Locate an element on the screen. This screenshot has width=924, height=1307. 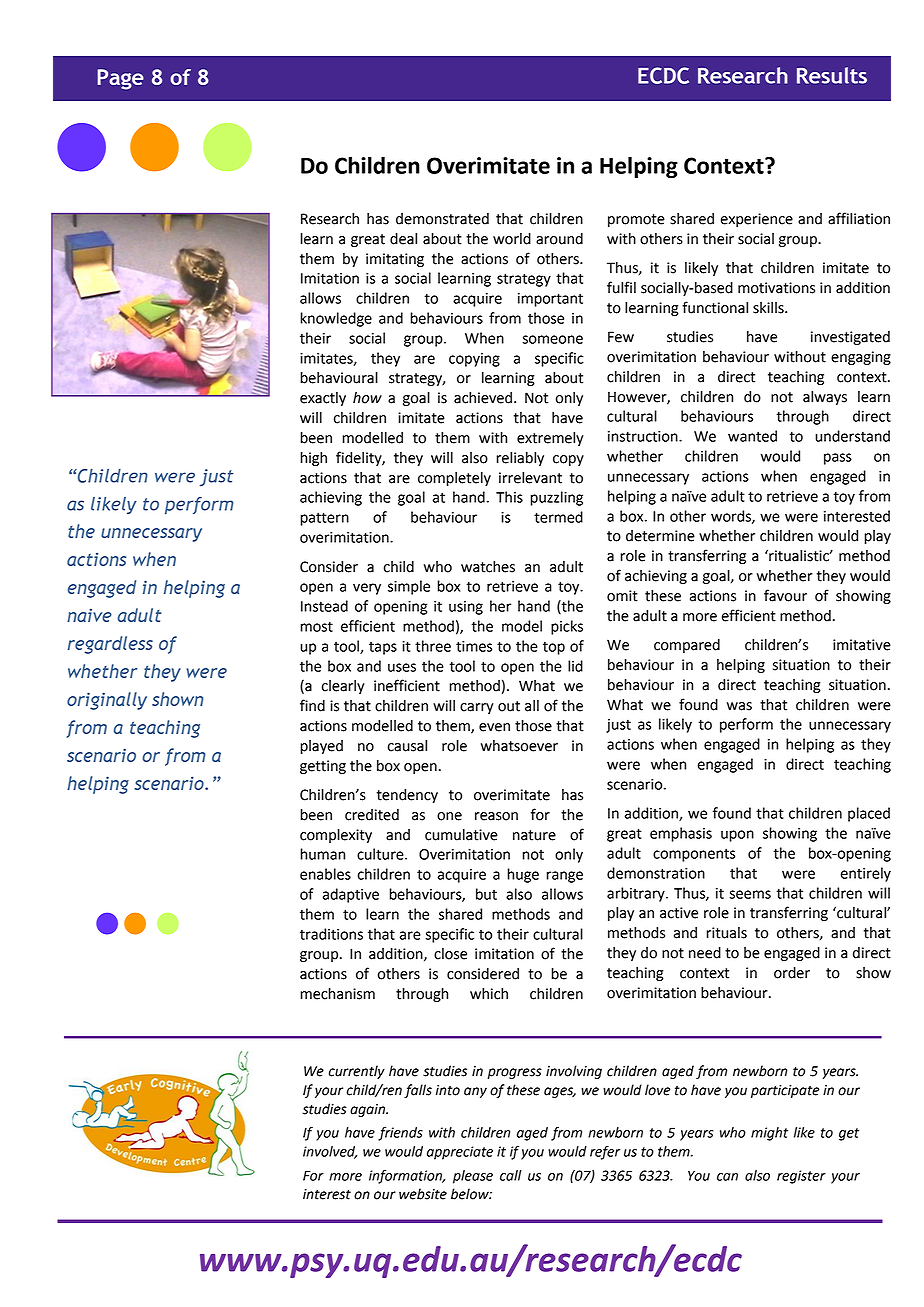
involved is located at coordinates (330, 1152).
